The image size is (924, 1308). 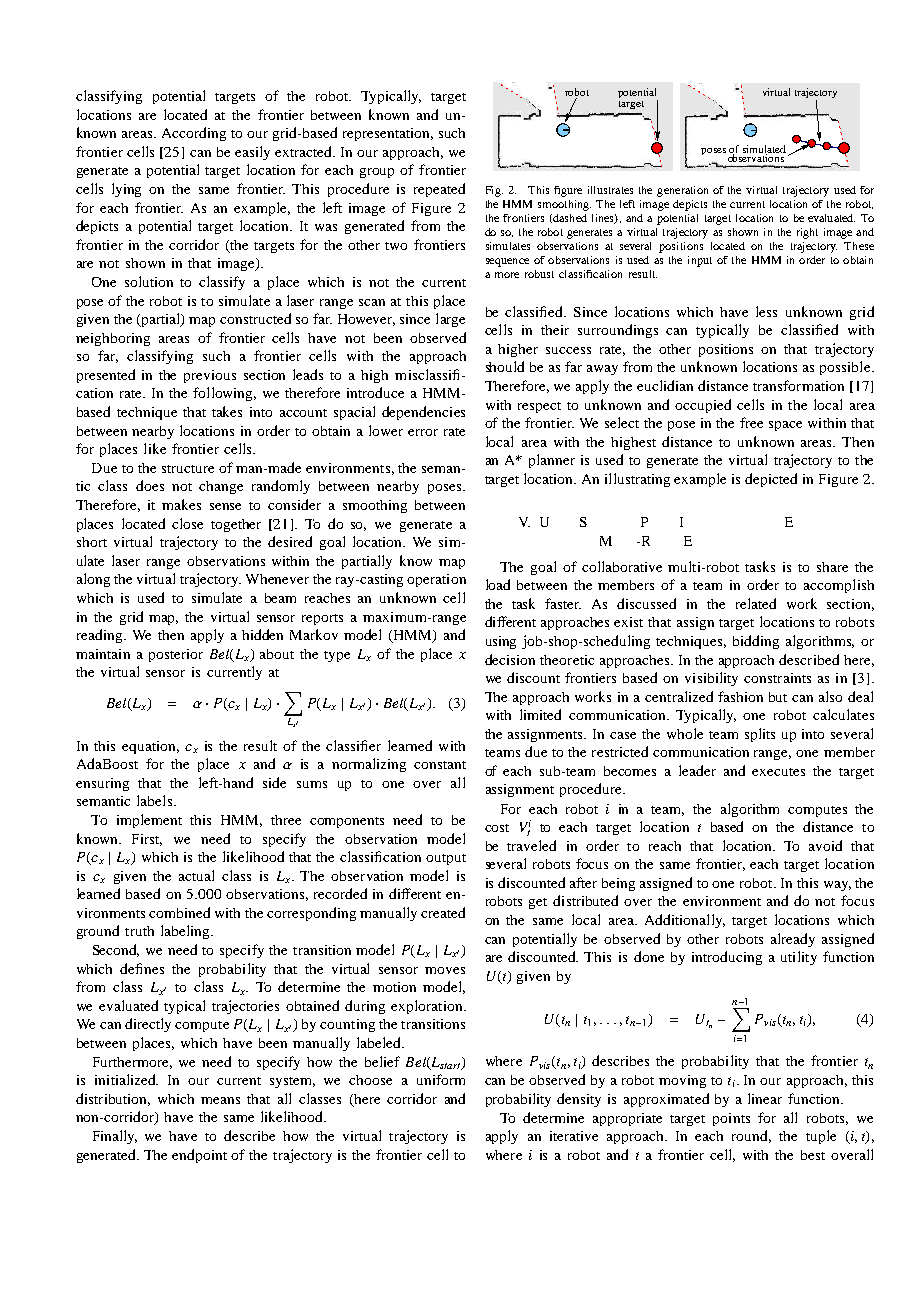 I want to click on output, so click(x=446, y=859).
